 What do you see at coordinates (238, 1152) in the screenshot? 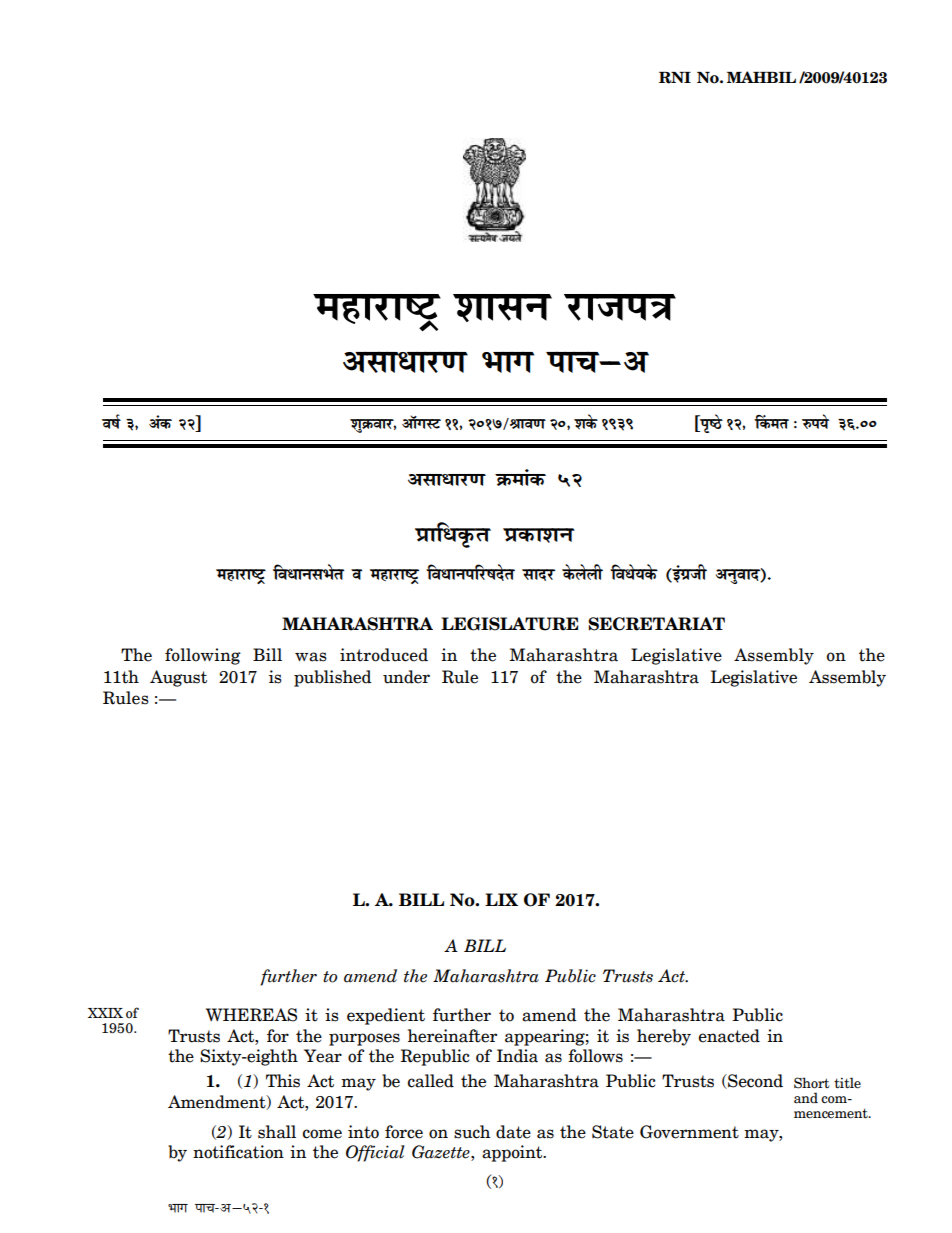
I see `notification` at bounding box center [238, 1152].
